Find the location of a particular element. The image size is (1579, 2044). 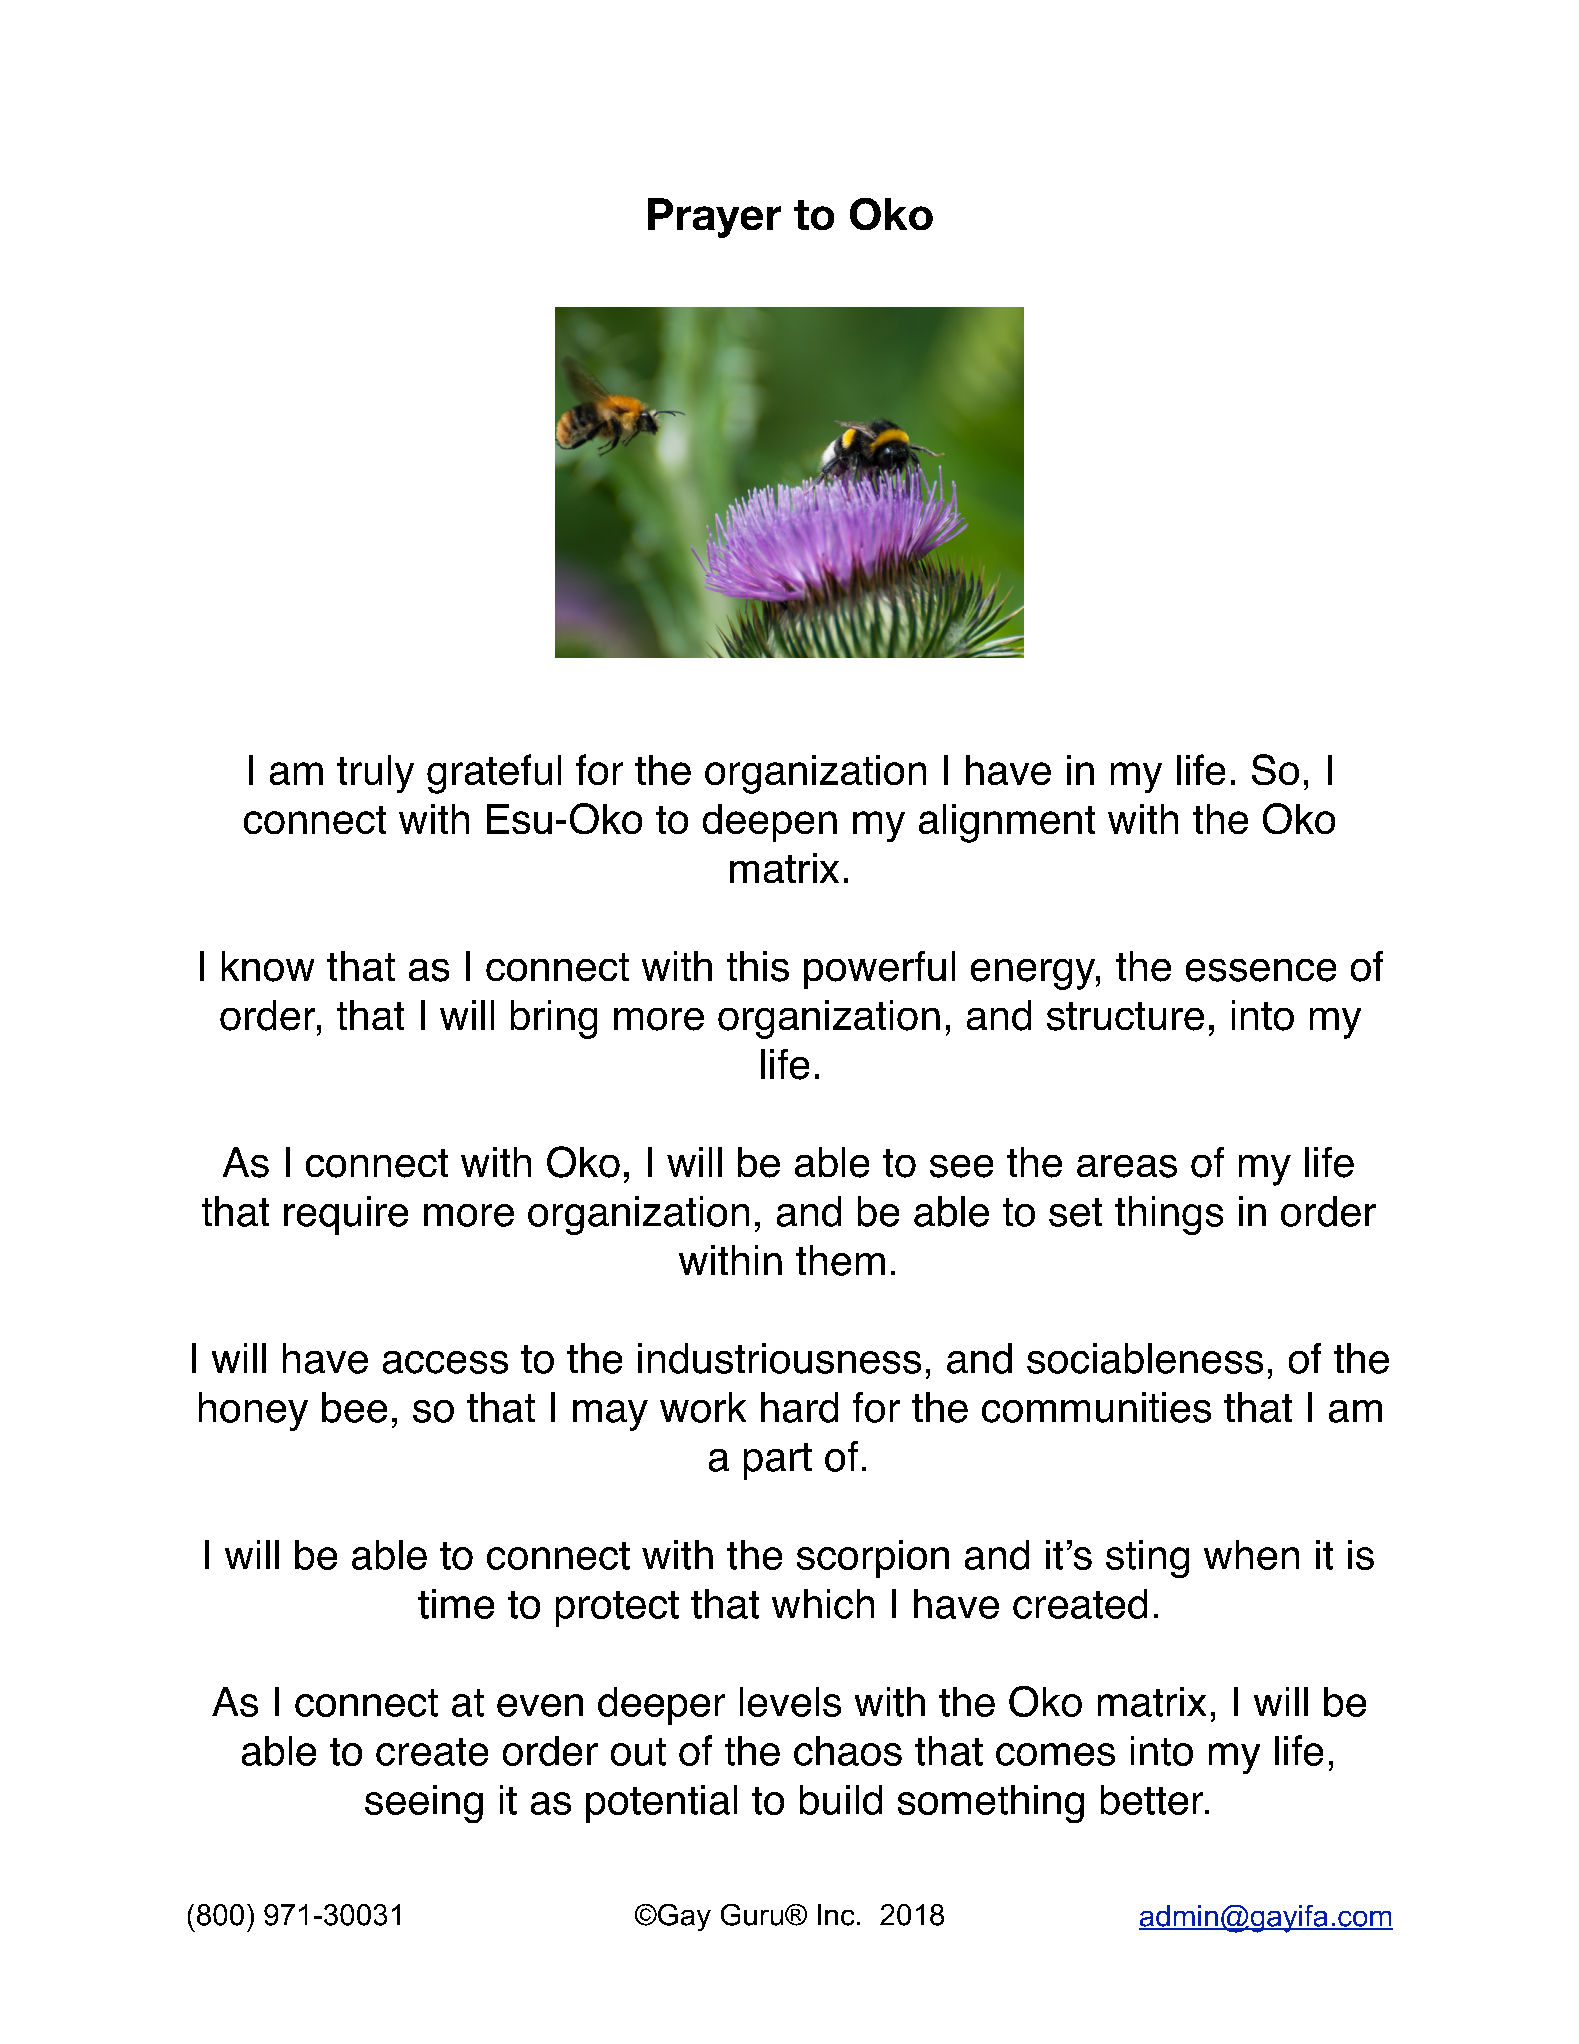

deepen is located at coordinates (770, 823).
